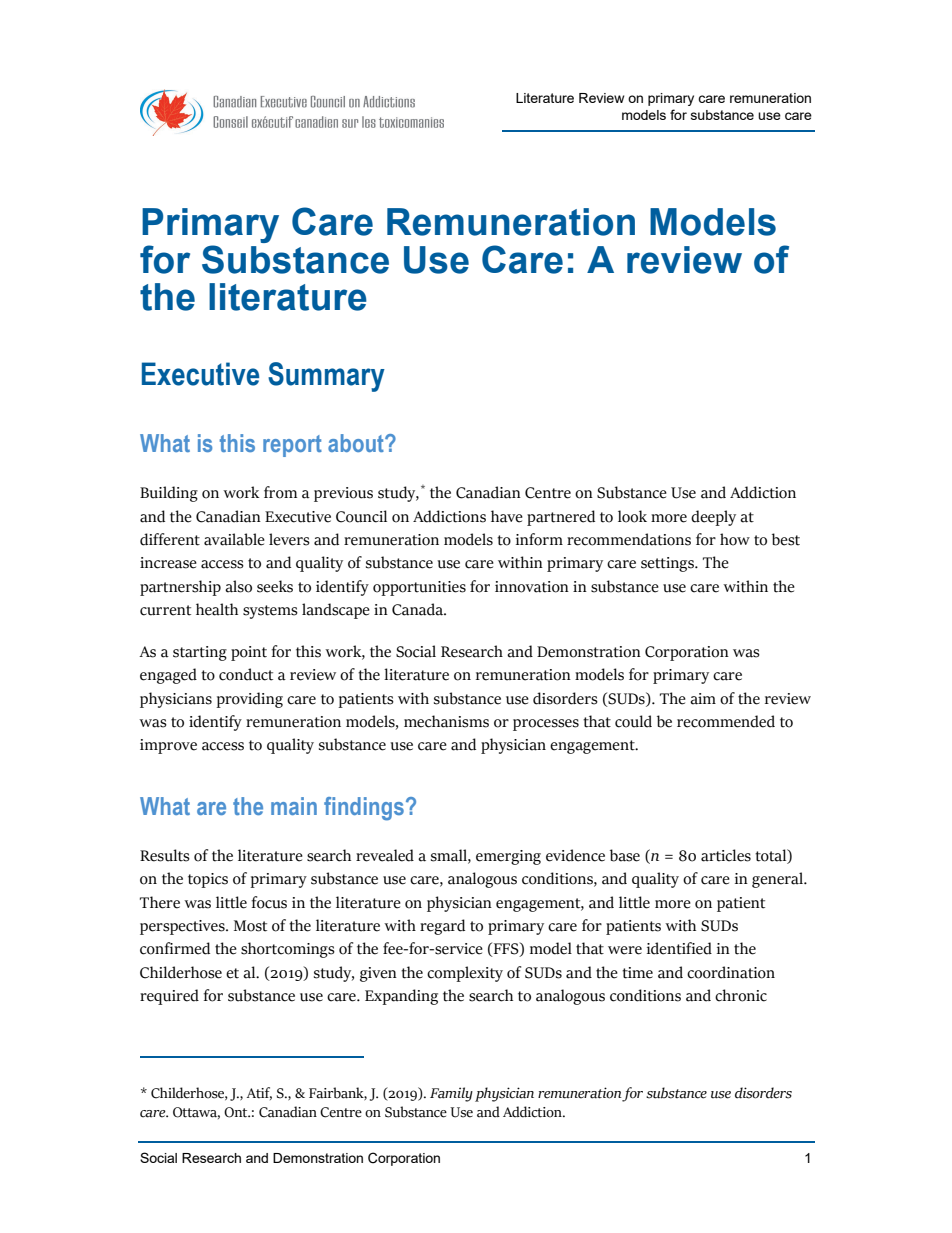  Describe the element at coordinates (357, 443) in the page. I see `about` at that location.
